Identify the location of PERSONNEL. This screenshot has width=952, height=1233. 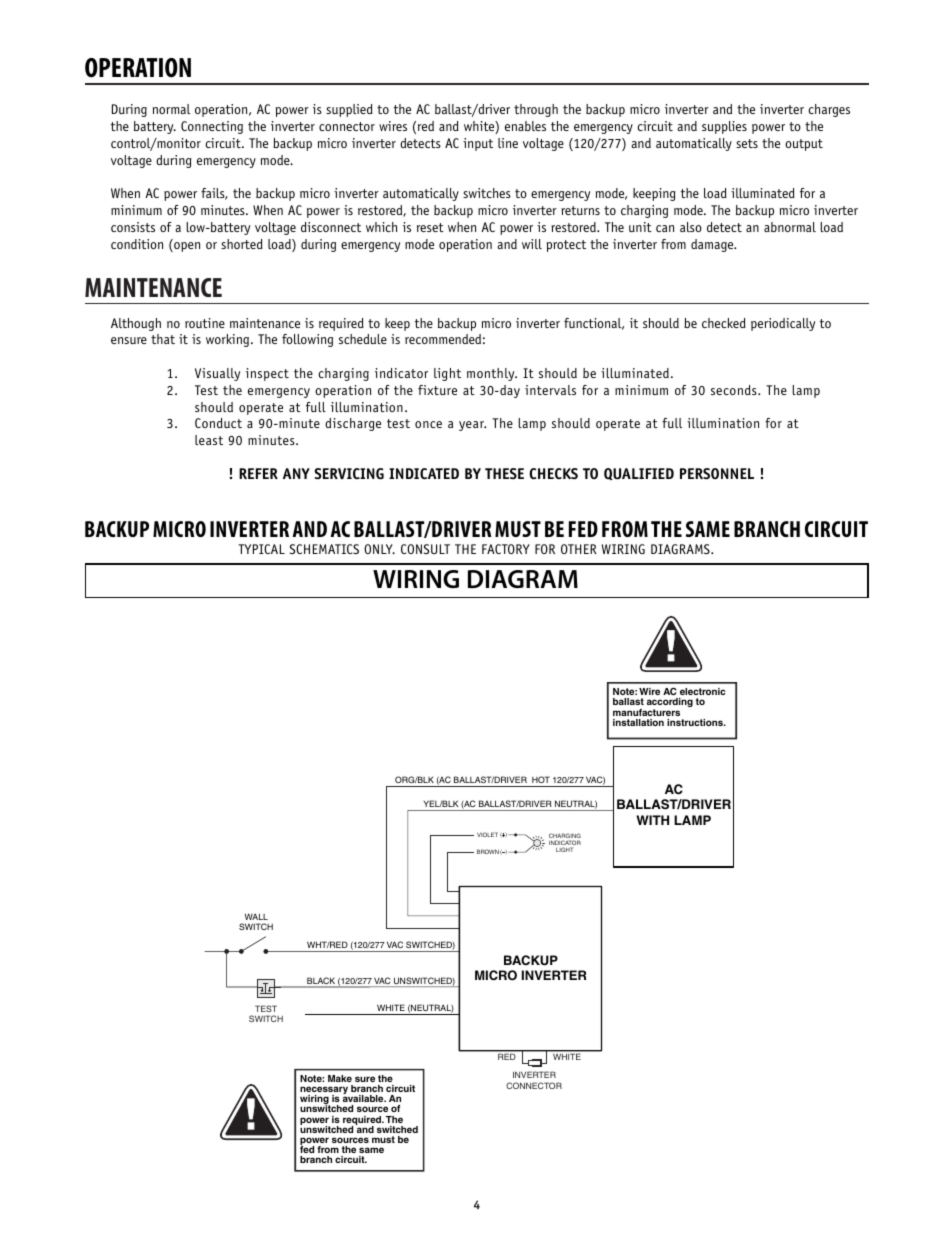
(717, 474).
